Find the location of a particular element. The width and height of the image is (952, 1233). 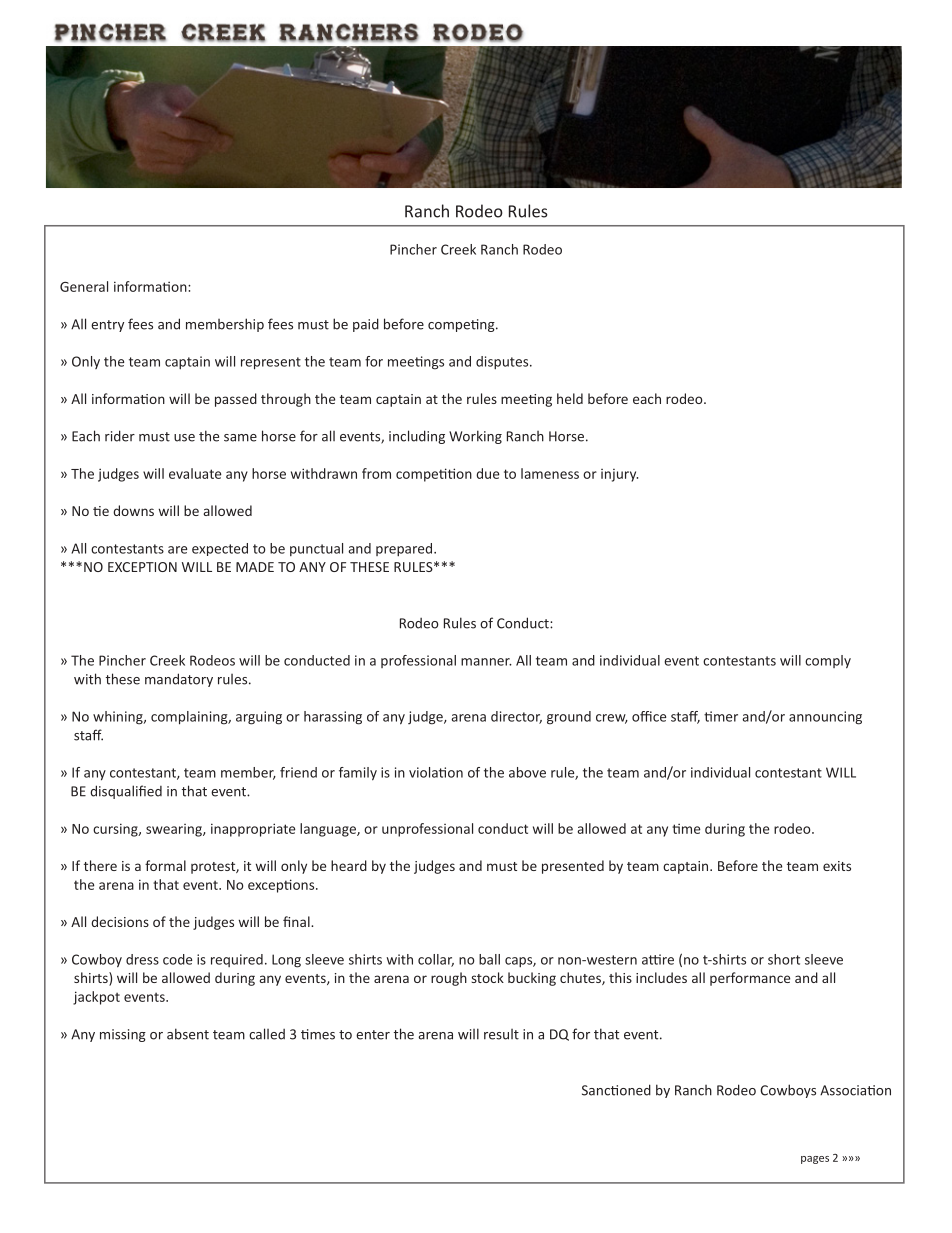

presented is located at coordinates (573, 867).
